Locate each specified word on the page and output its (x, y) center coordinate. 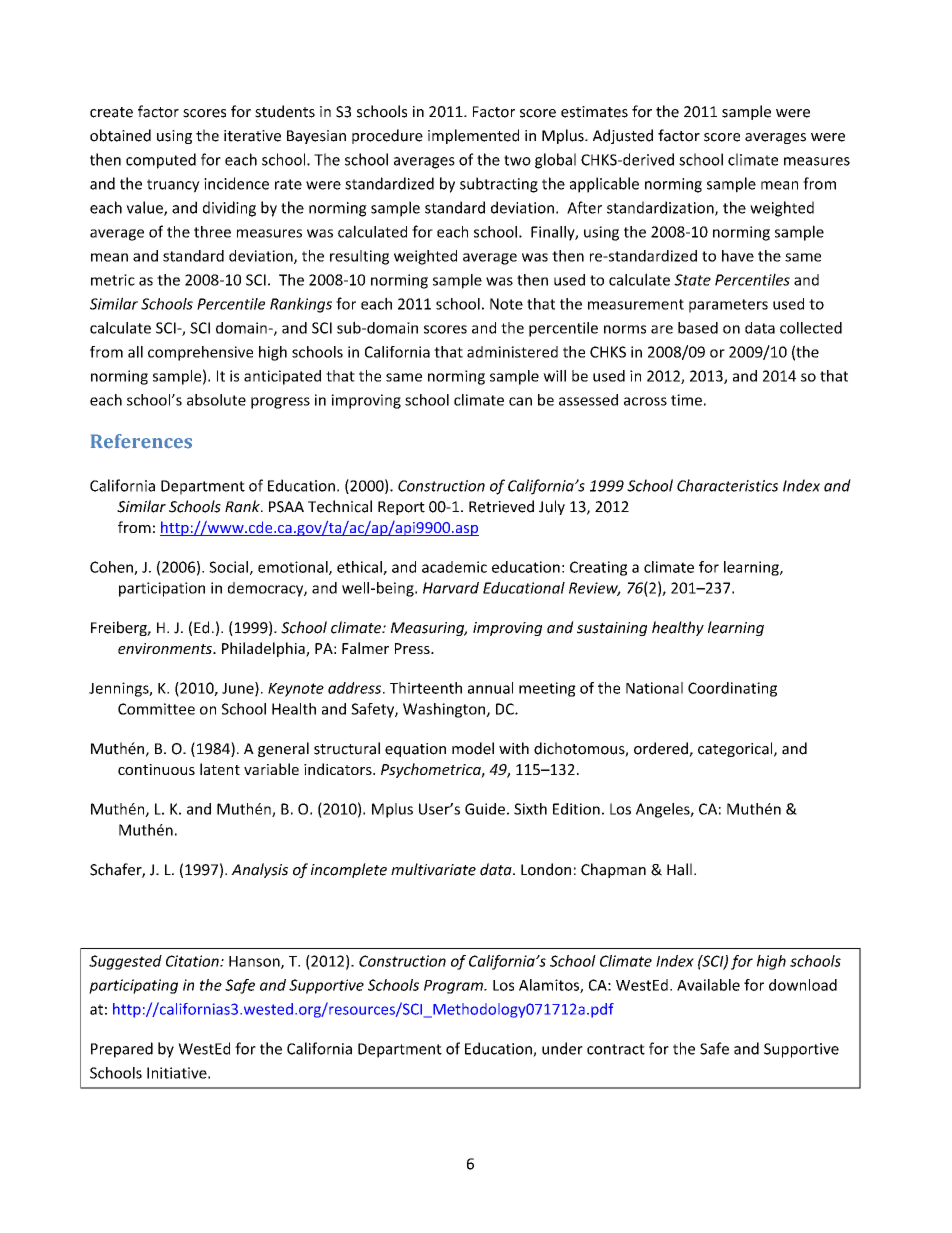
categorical (736, 749)
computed (161, 161)
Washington (445, 710)
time (686, 400)
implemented (473, 136)
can (520, 401)
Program (454, 987)
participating (133, 986)
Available (708, 985)
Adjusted (623, 136)
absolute (216, 400)
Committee (156, 709)
